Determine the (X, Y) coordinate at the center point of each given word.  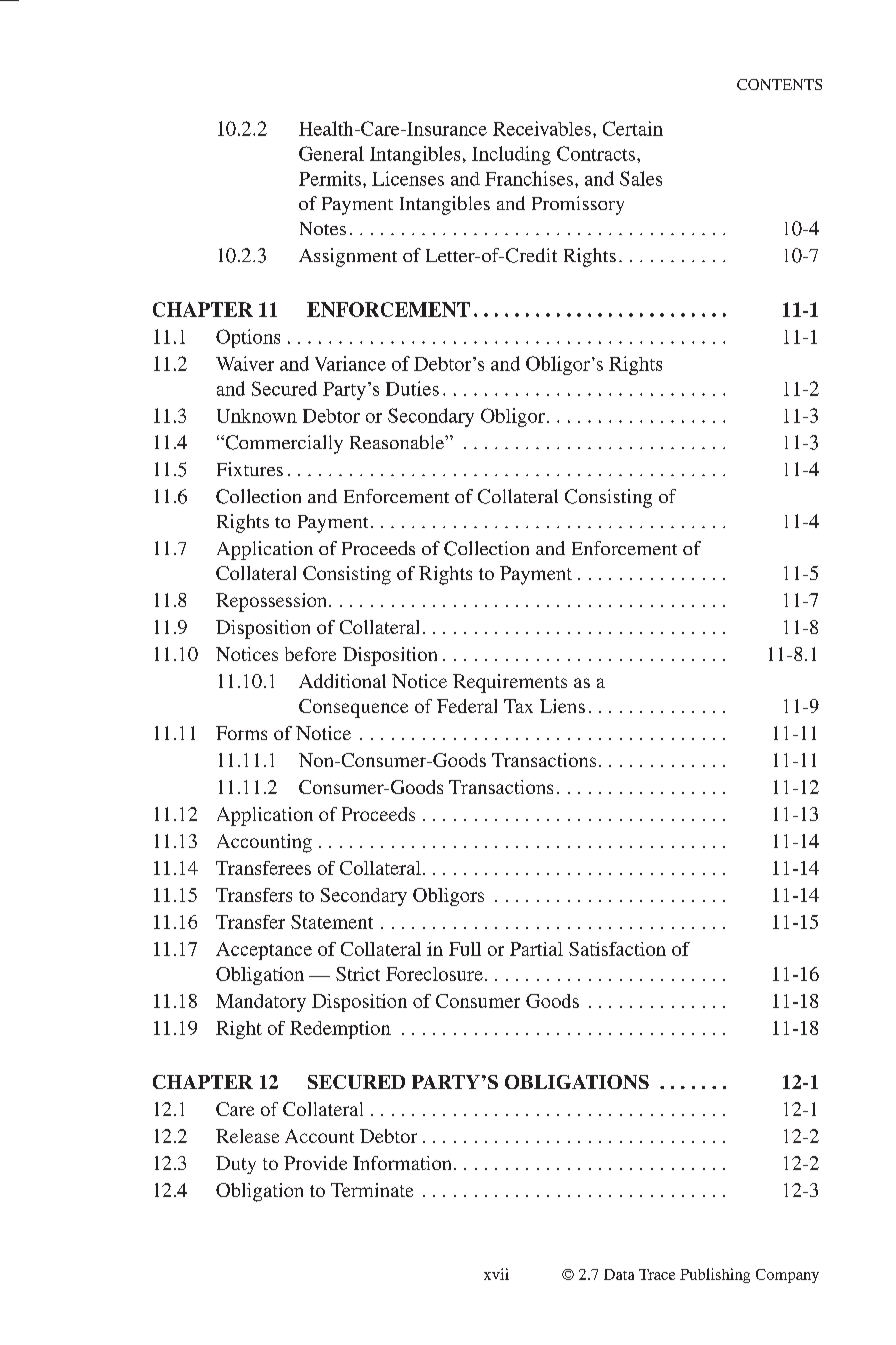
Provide (315, 1163)
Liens (562, 706)
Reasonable (398, 442)
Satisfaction (617, 949)
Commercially (283, 444)
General (331, 153)
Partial (536, 949)
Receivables (542, 128)
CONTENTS (779, 84)
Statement (332, 922)
